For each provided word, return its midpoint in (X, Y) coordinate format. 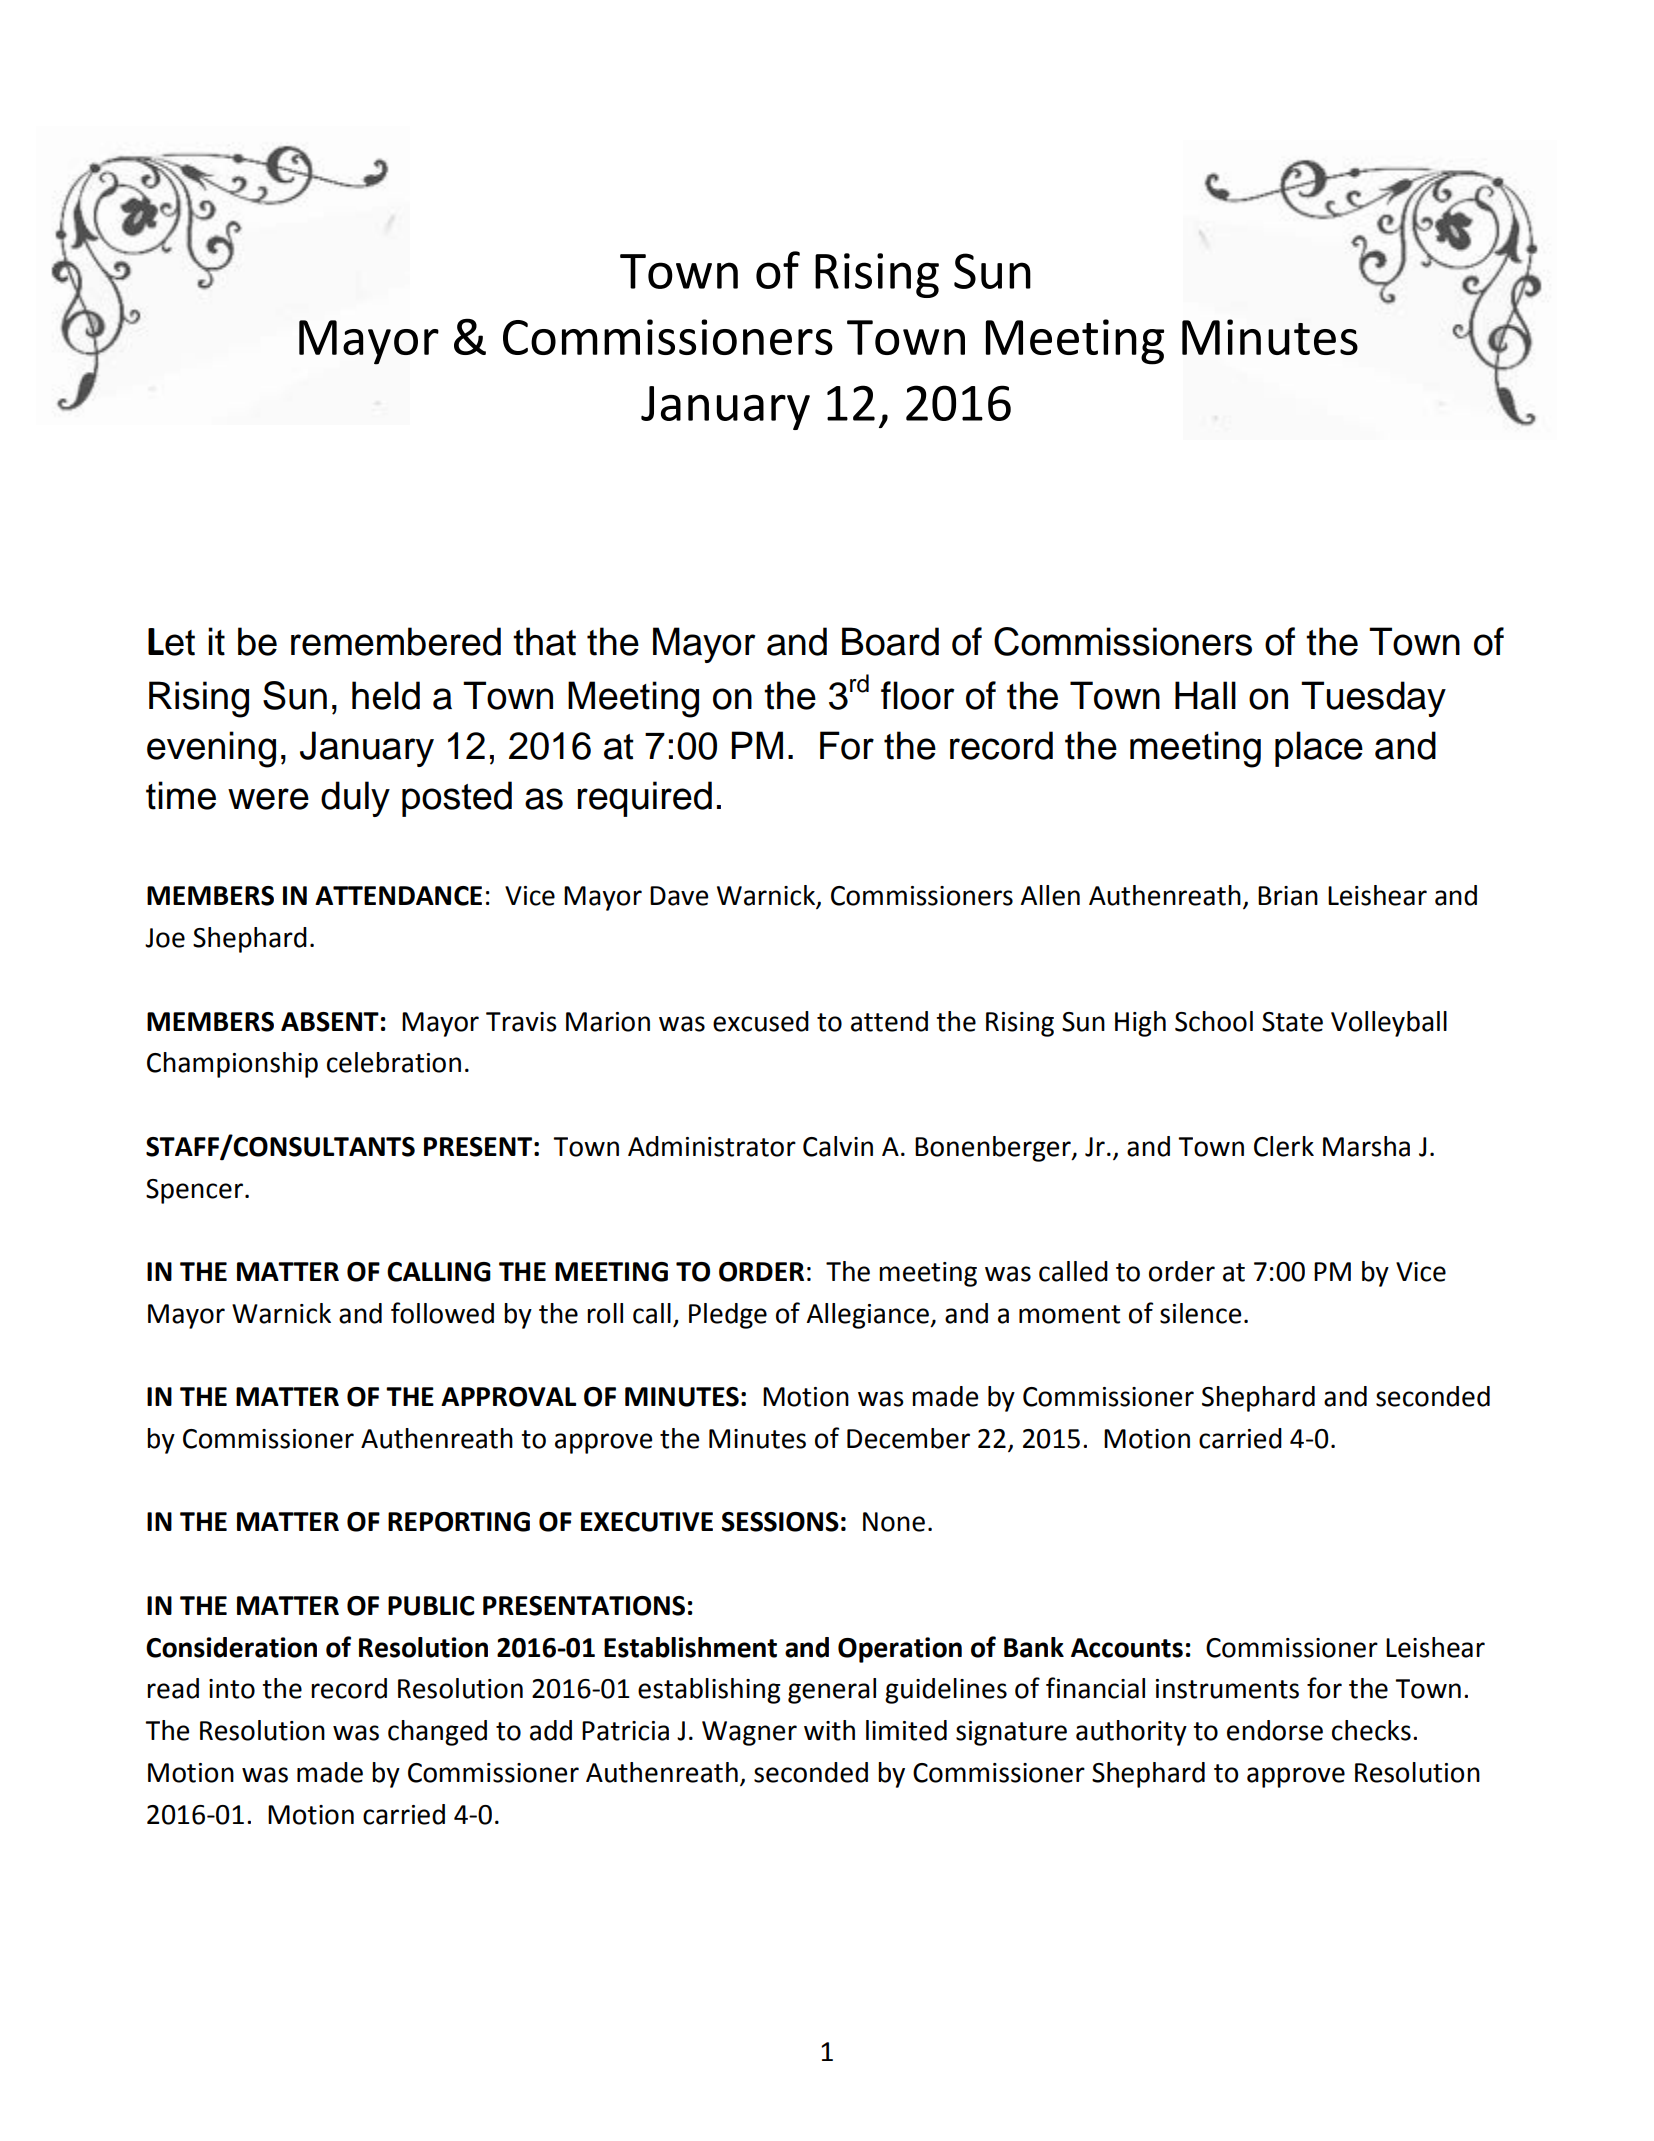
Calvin (838, 1146)
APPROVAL (508, 1397)
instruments (1227, 1689)
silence (1200, 1313)
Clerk (1284, 1146)
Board (890, 641)
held (386, 695)
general (832, 1691)
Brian (1288, 896)
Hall (1205, 695)
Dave (679, 896)
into (232, 1689)
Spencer (194, 1191)
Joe (165, 938)
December (908, 1438)
